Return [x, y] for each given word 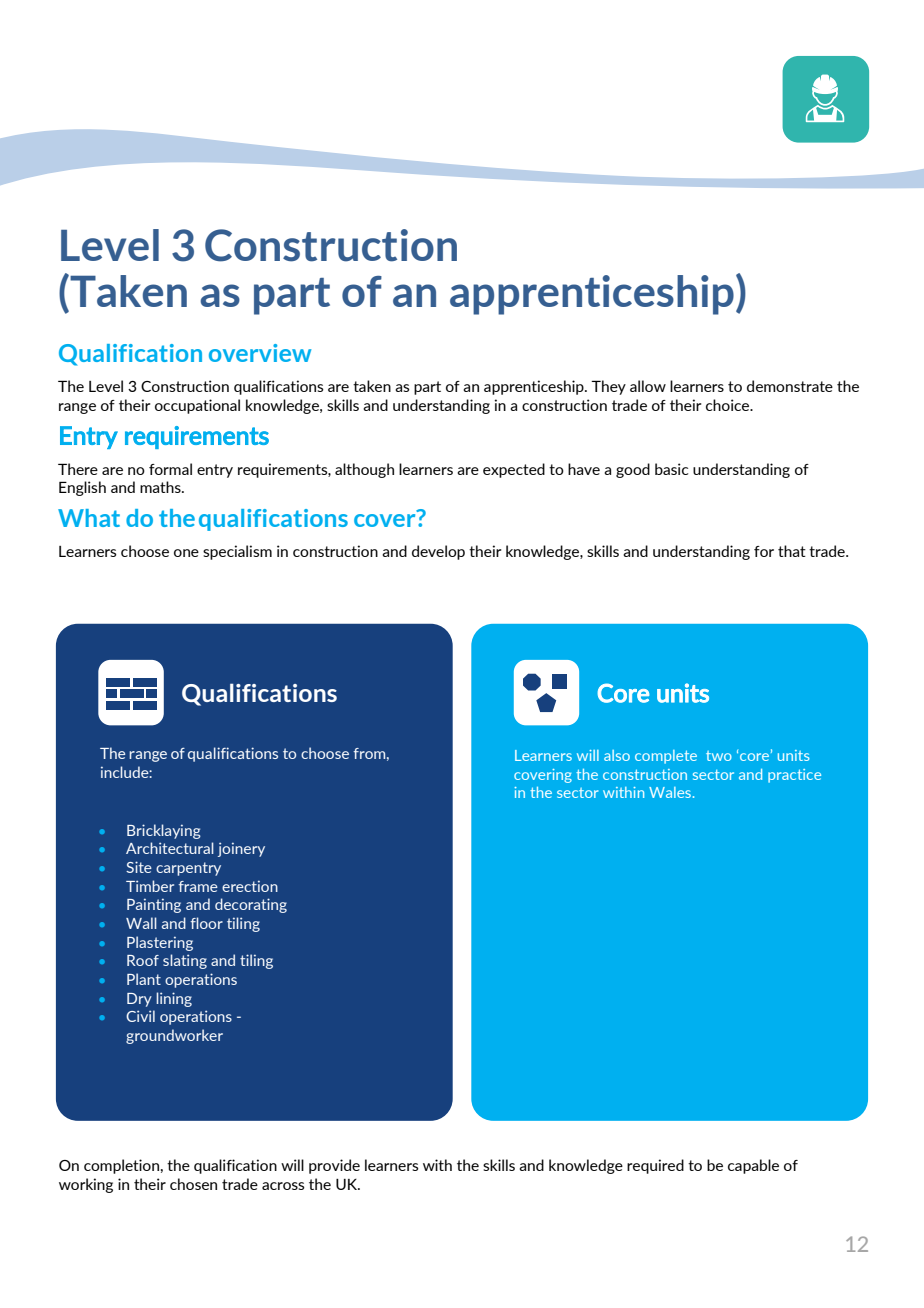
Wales [671, 792]
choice [729, 405]
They [608, 387]
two [719, 756]
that [792, 551]
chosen [193, 1184]
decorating [251, 905]
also [617, 755]
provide [334, 1166]
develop [438, 552]
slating [185, 961]
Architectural [170, 848]
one [186, 553]
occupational [197, 406]
